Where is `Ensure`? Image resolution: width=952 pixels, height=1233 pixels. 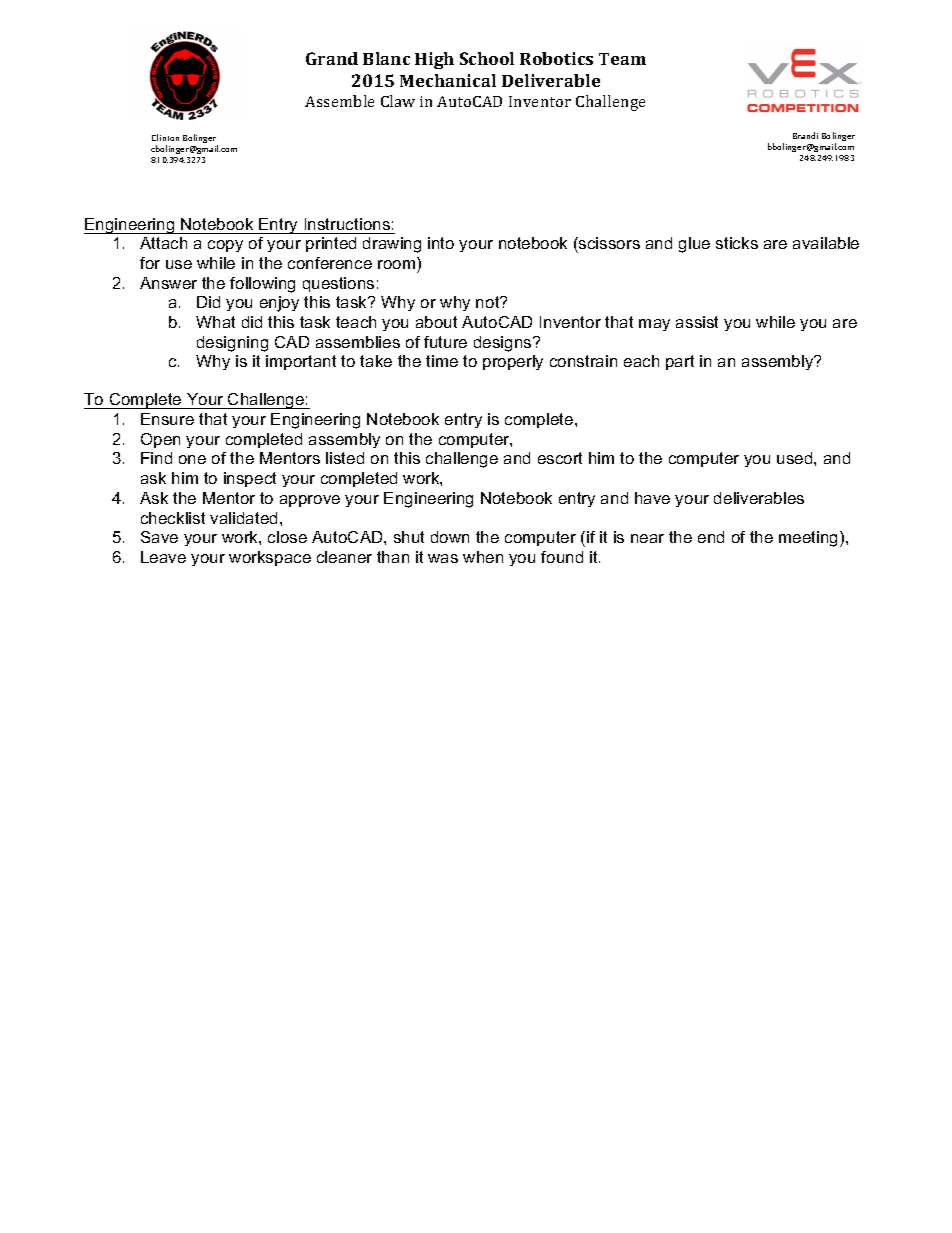
Ensure is located at coordinates (167, 419).
